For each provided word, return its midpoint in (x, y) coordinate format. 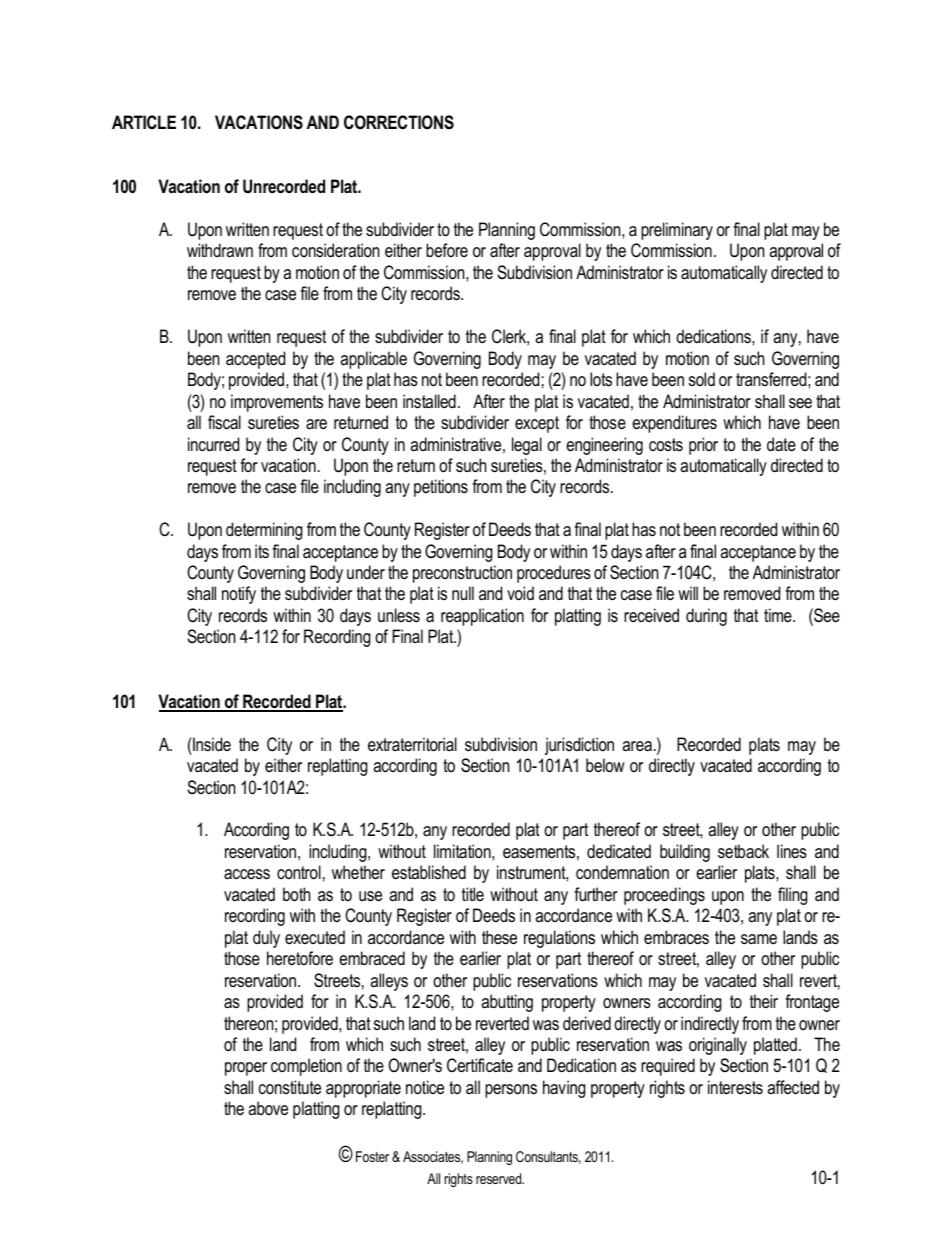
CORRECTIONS (399, 122)
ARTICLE (144, 122)
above (268, 1108)
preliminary (677, 231)
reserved (500, 1178)
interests (735, 1087)
